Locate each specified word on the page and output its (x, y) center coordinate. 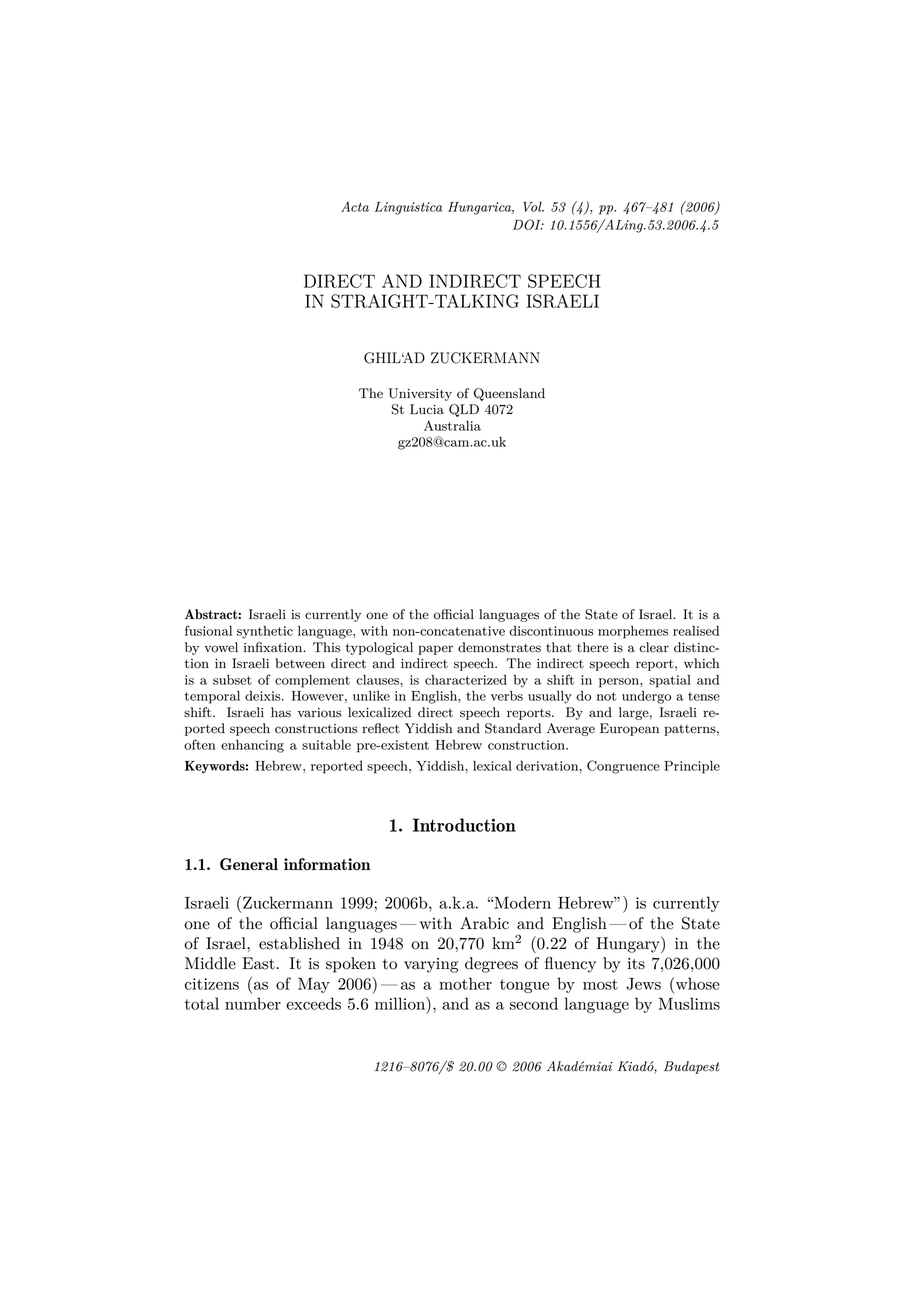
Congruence (623, 767)
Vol (533, 207)
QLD (464, 410)
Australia (452, 425)
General (249, 864)
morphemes (633, 632)
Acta (355, 206)
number (253, 1003)
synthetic (265, 632)
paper (435, 650)
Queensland (509, 394)
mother (465, 983)
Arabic (484, 923)
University (420, 394)
